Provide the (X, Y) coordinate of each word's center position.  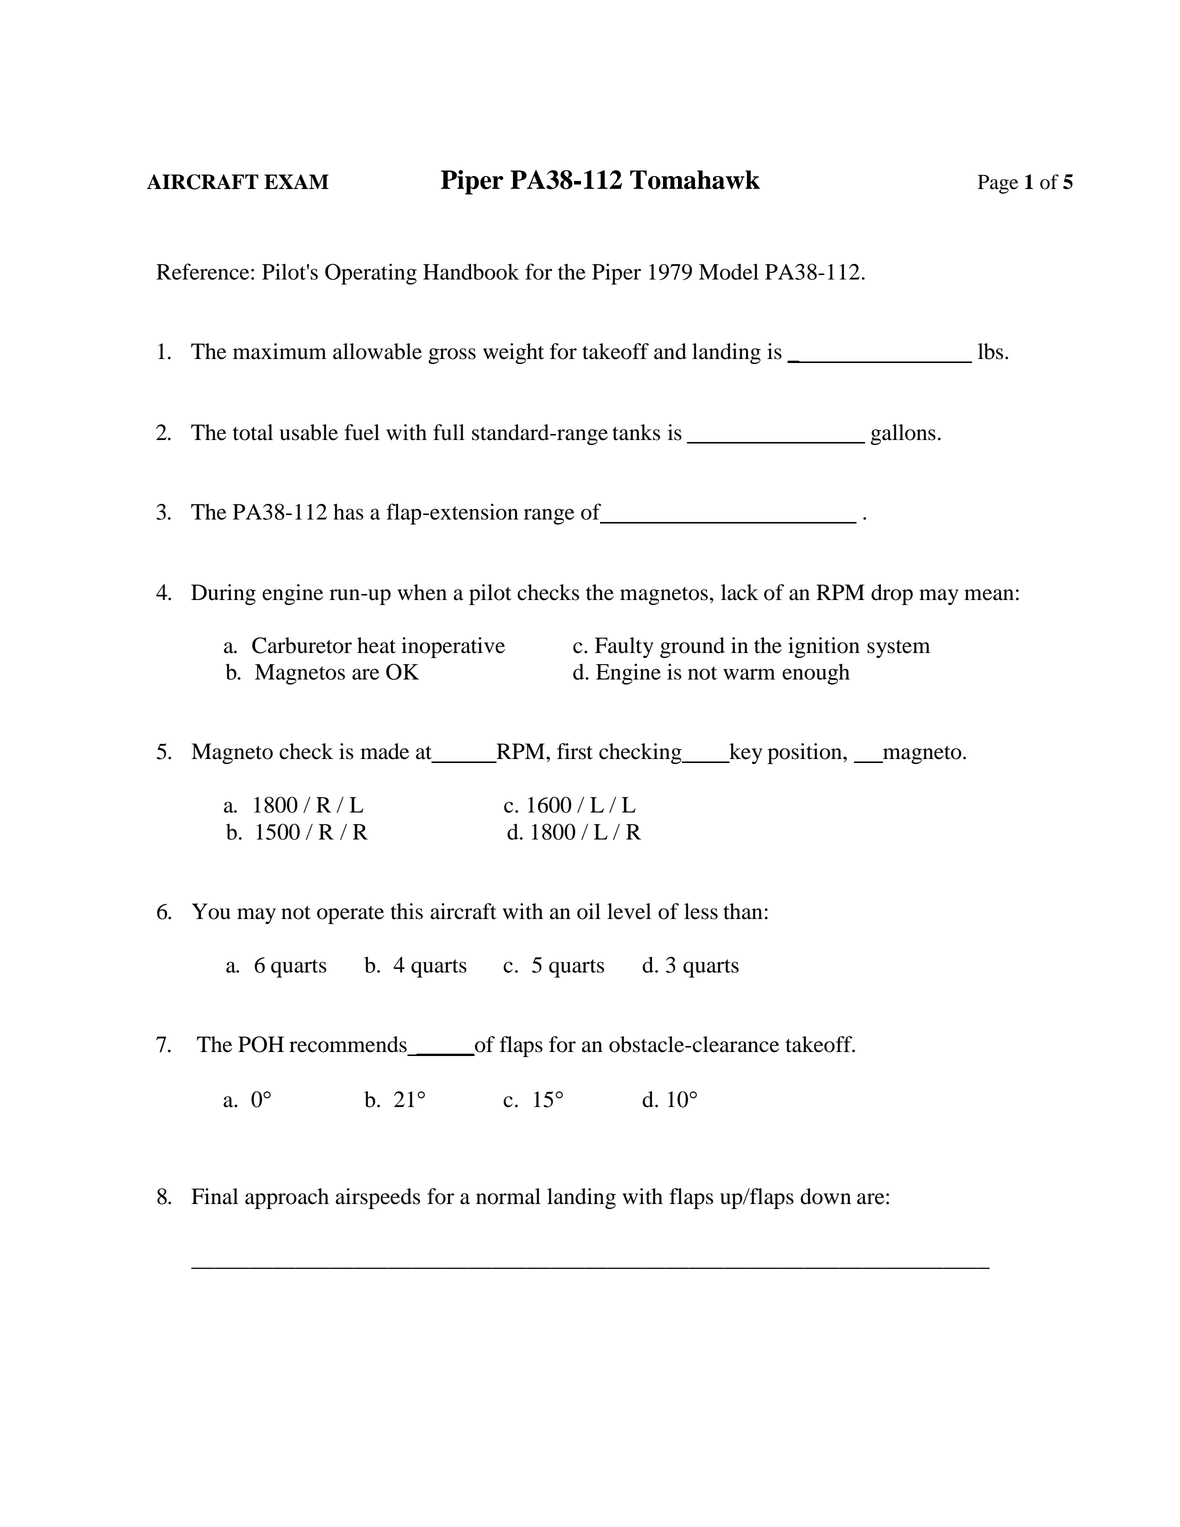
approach (287, 1198)
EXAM (296, 181)
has (348, 511)
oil (589, 911)
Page (998, 184)
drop (892, 594)
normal (508, 1196)
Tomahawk (695, 180)
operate (350, 915)
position (806, 753)
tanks (636, 432)
